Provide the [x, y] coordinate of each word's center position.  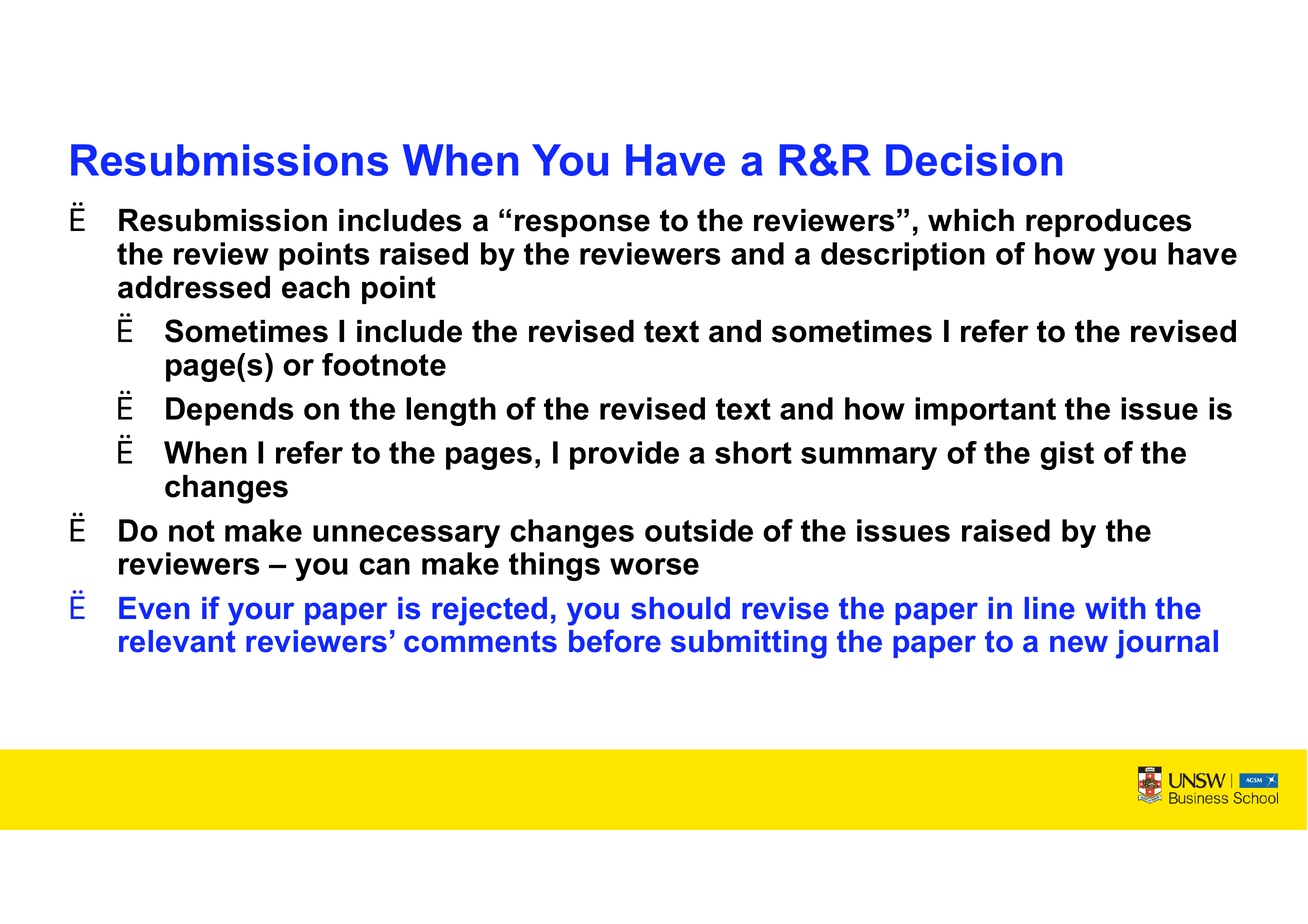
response [582, 225]
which [971, 220]
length [451, 411]
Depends [230, 411]
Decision [974, 160]
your [261, 614]
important [985, 411]
